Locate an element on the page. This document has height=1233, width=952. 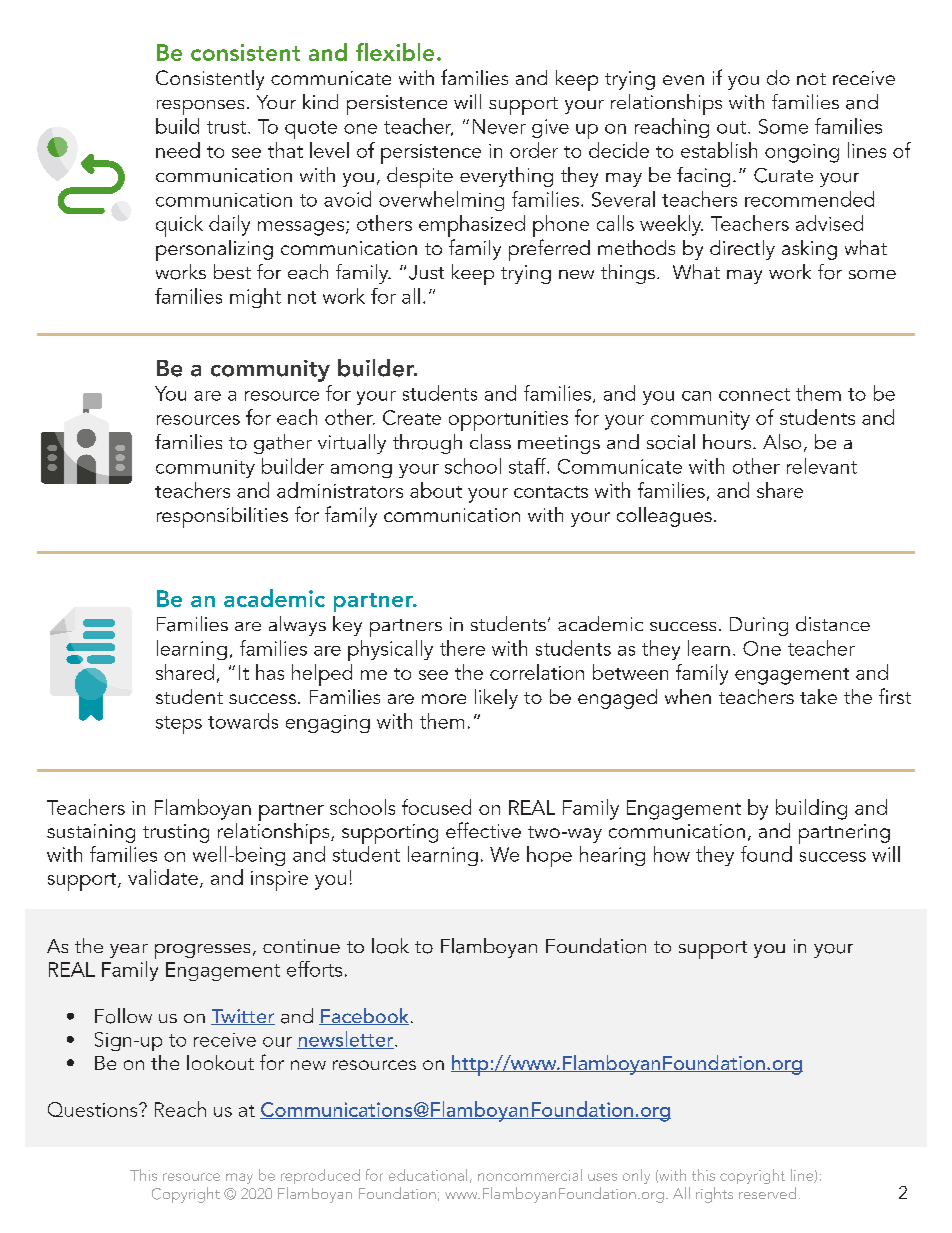
might is located at coordinates (255, 298).
